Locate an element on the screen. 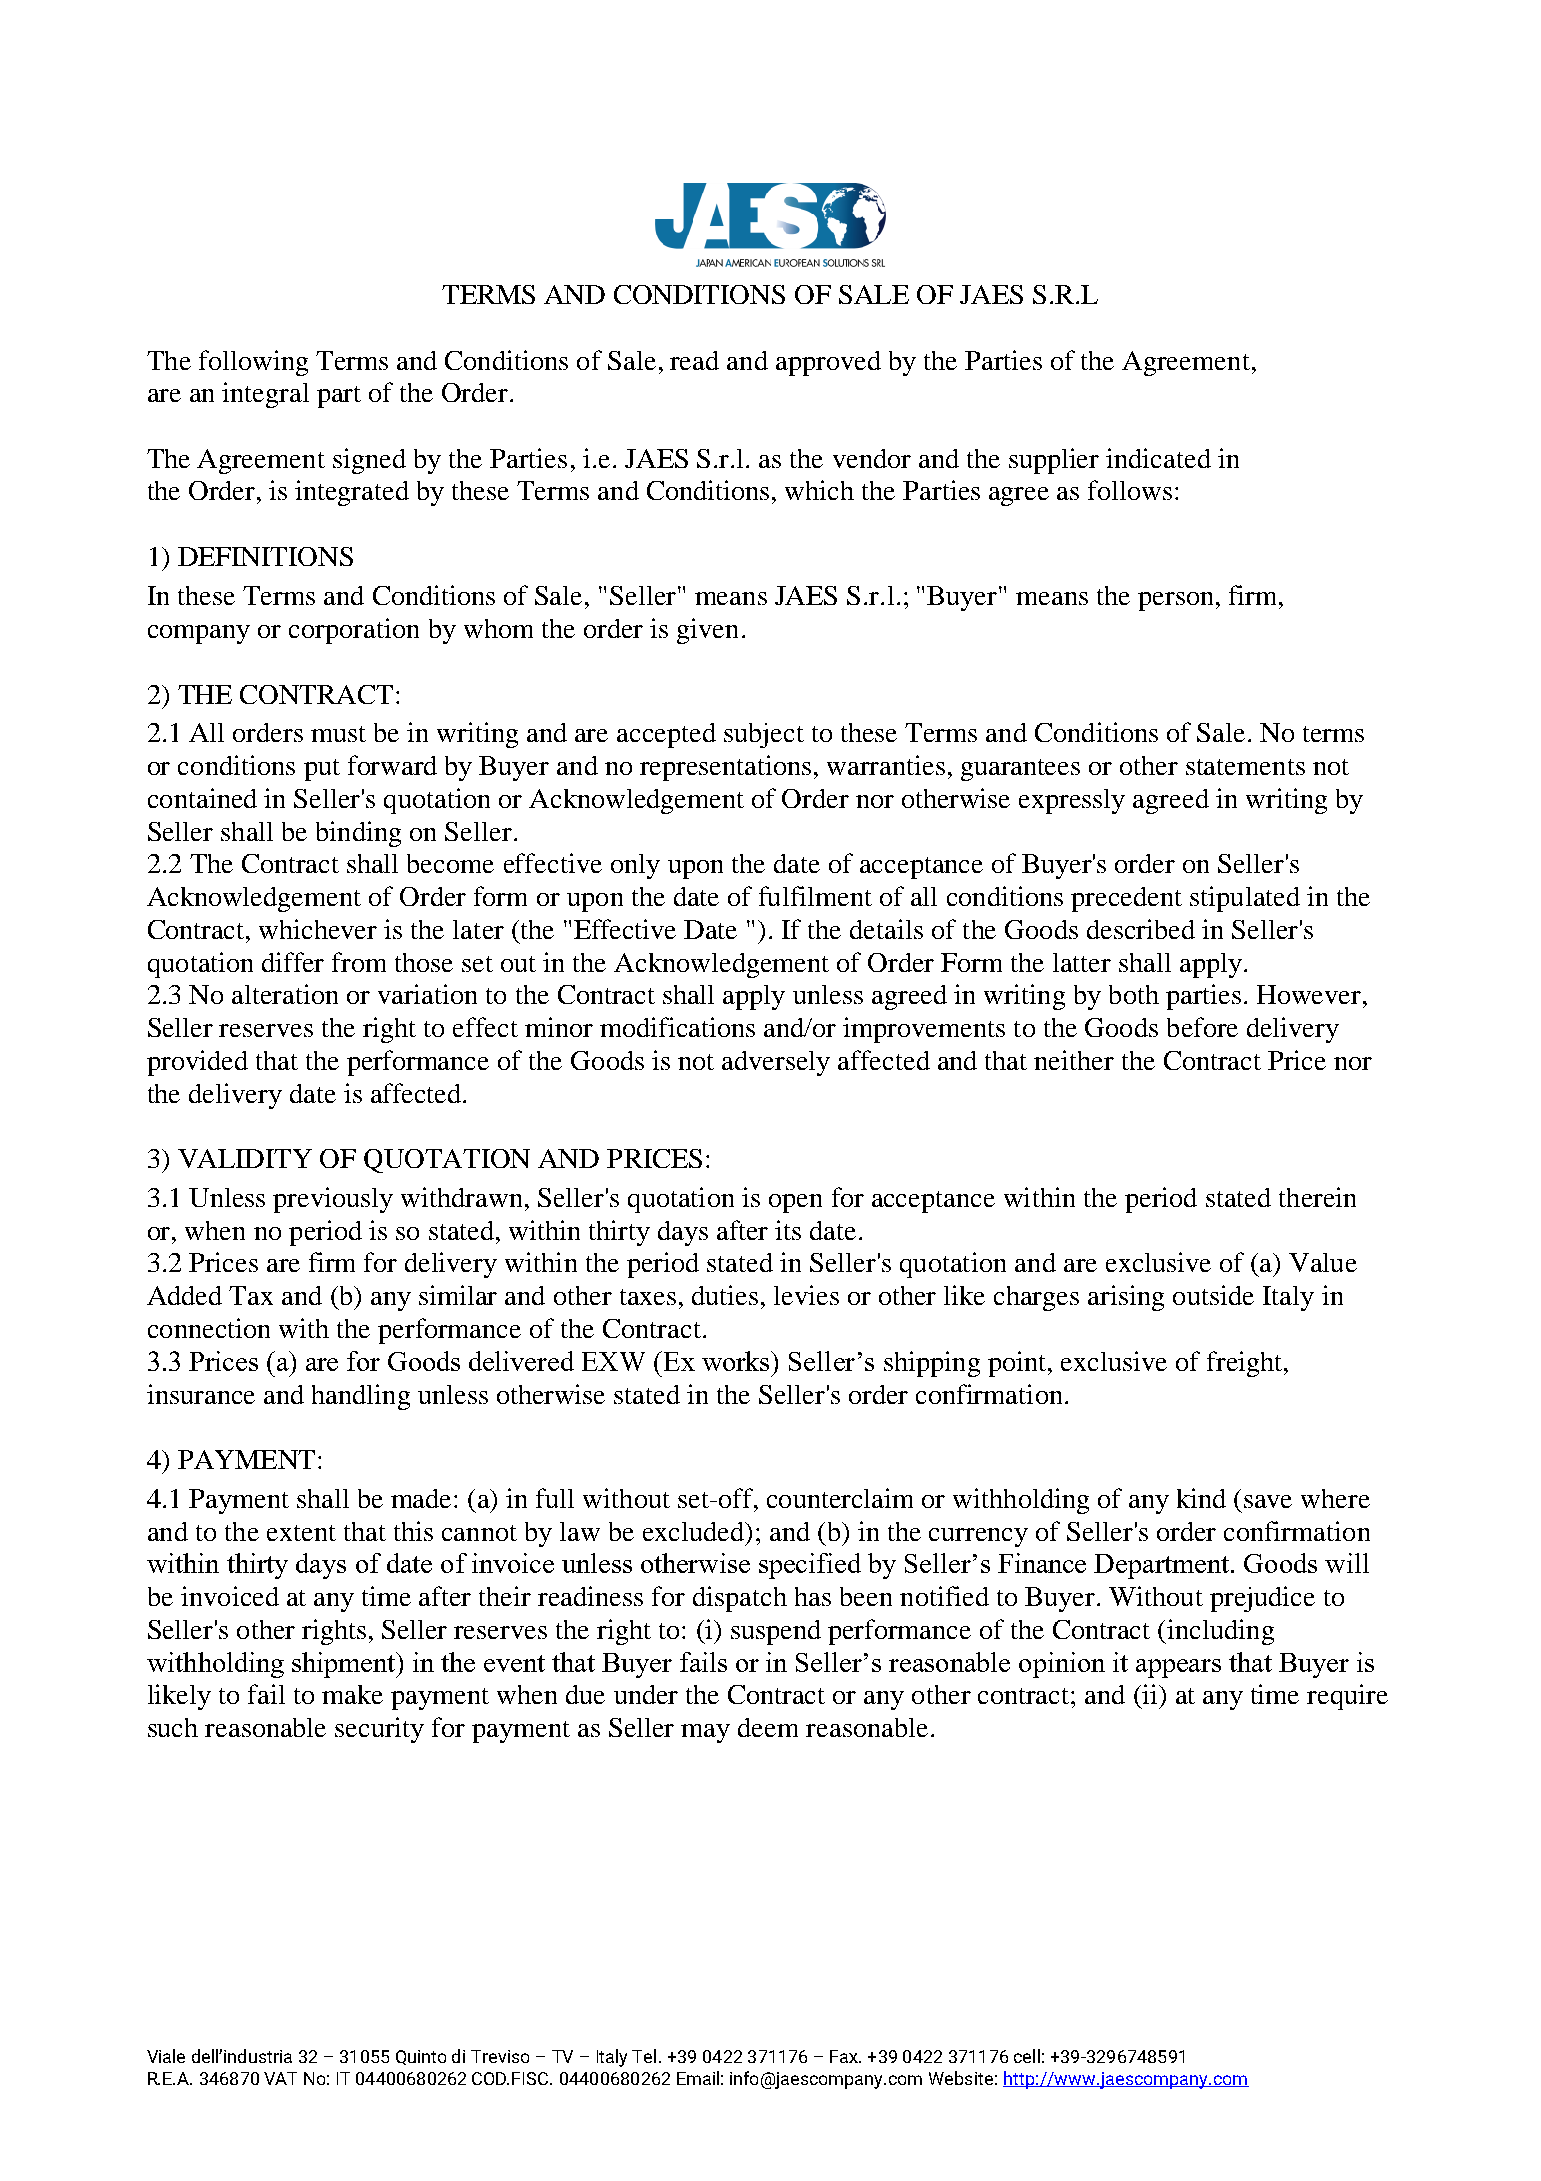 The height and width of the screenshot is (2181, 1541). excluded is located at coordinates (695, 1531).
